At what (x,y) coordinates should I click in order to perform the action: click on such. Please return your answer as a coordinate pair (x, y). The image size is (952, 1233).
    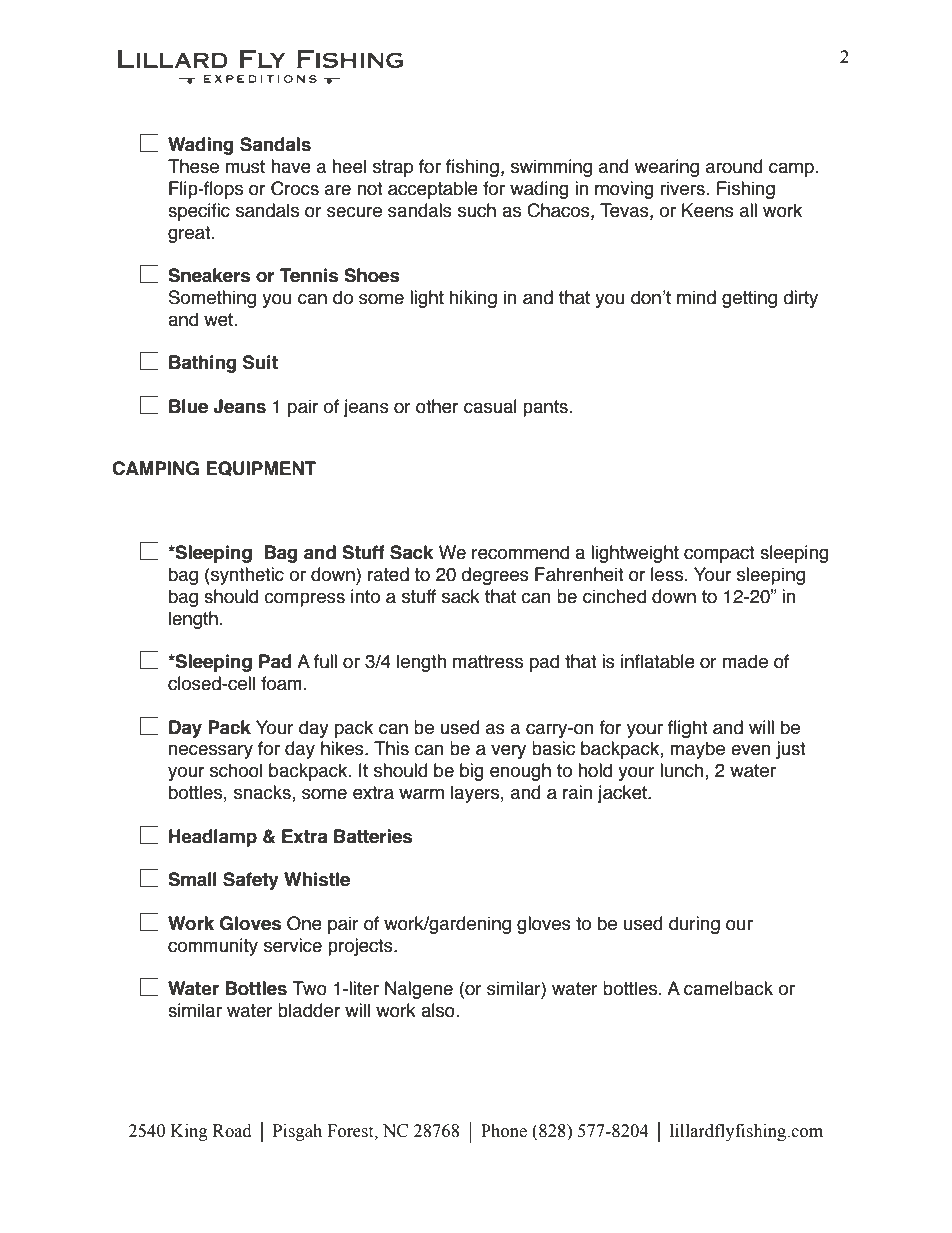
    Looking at the image, I should click on (477, 210).
